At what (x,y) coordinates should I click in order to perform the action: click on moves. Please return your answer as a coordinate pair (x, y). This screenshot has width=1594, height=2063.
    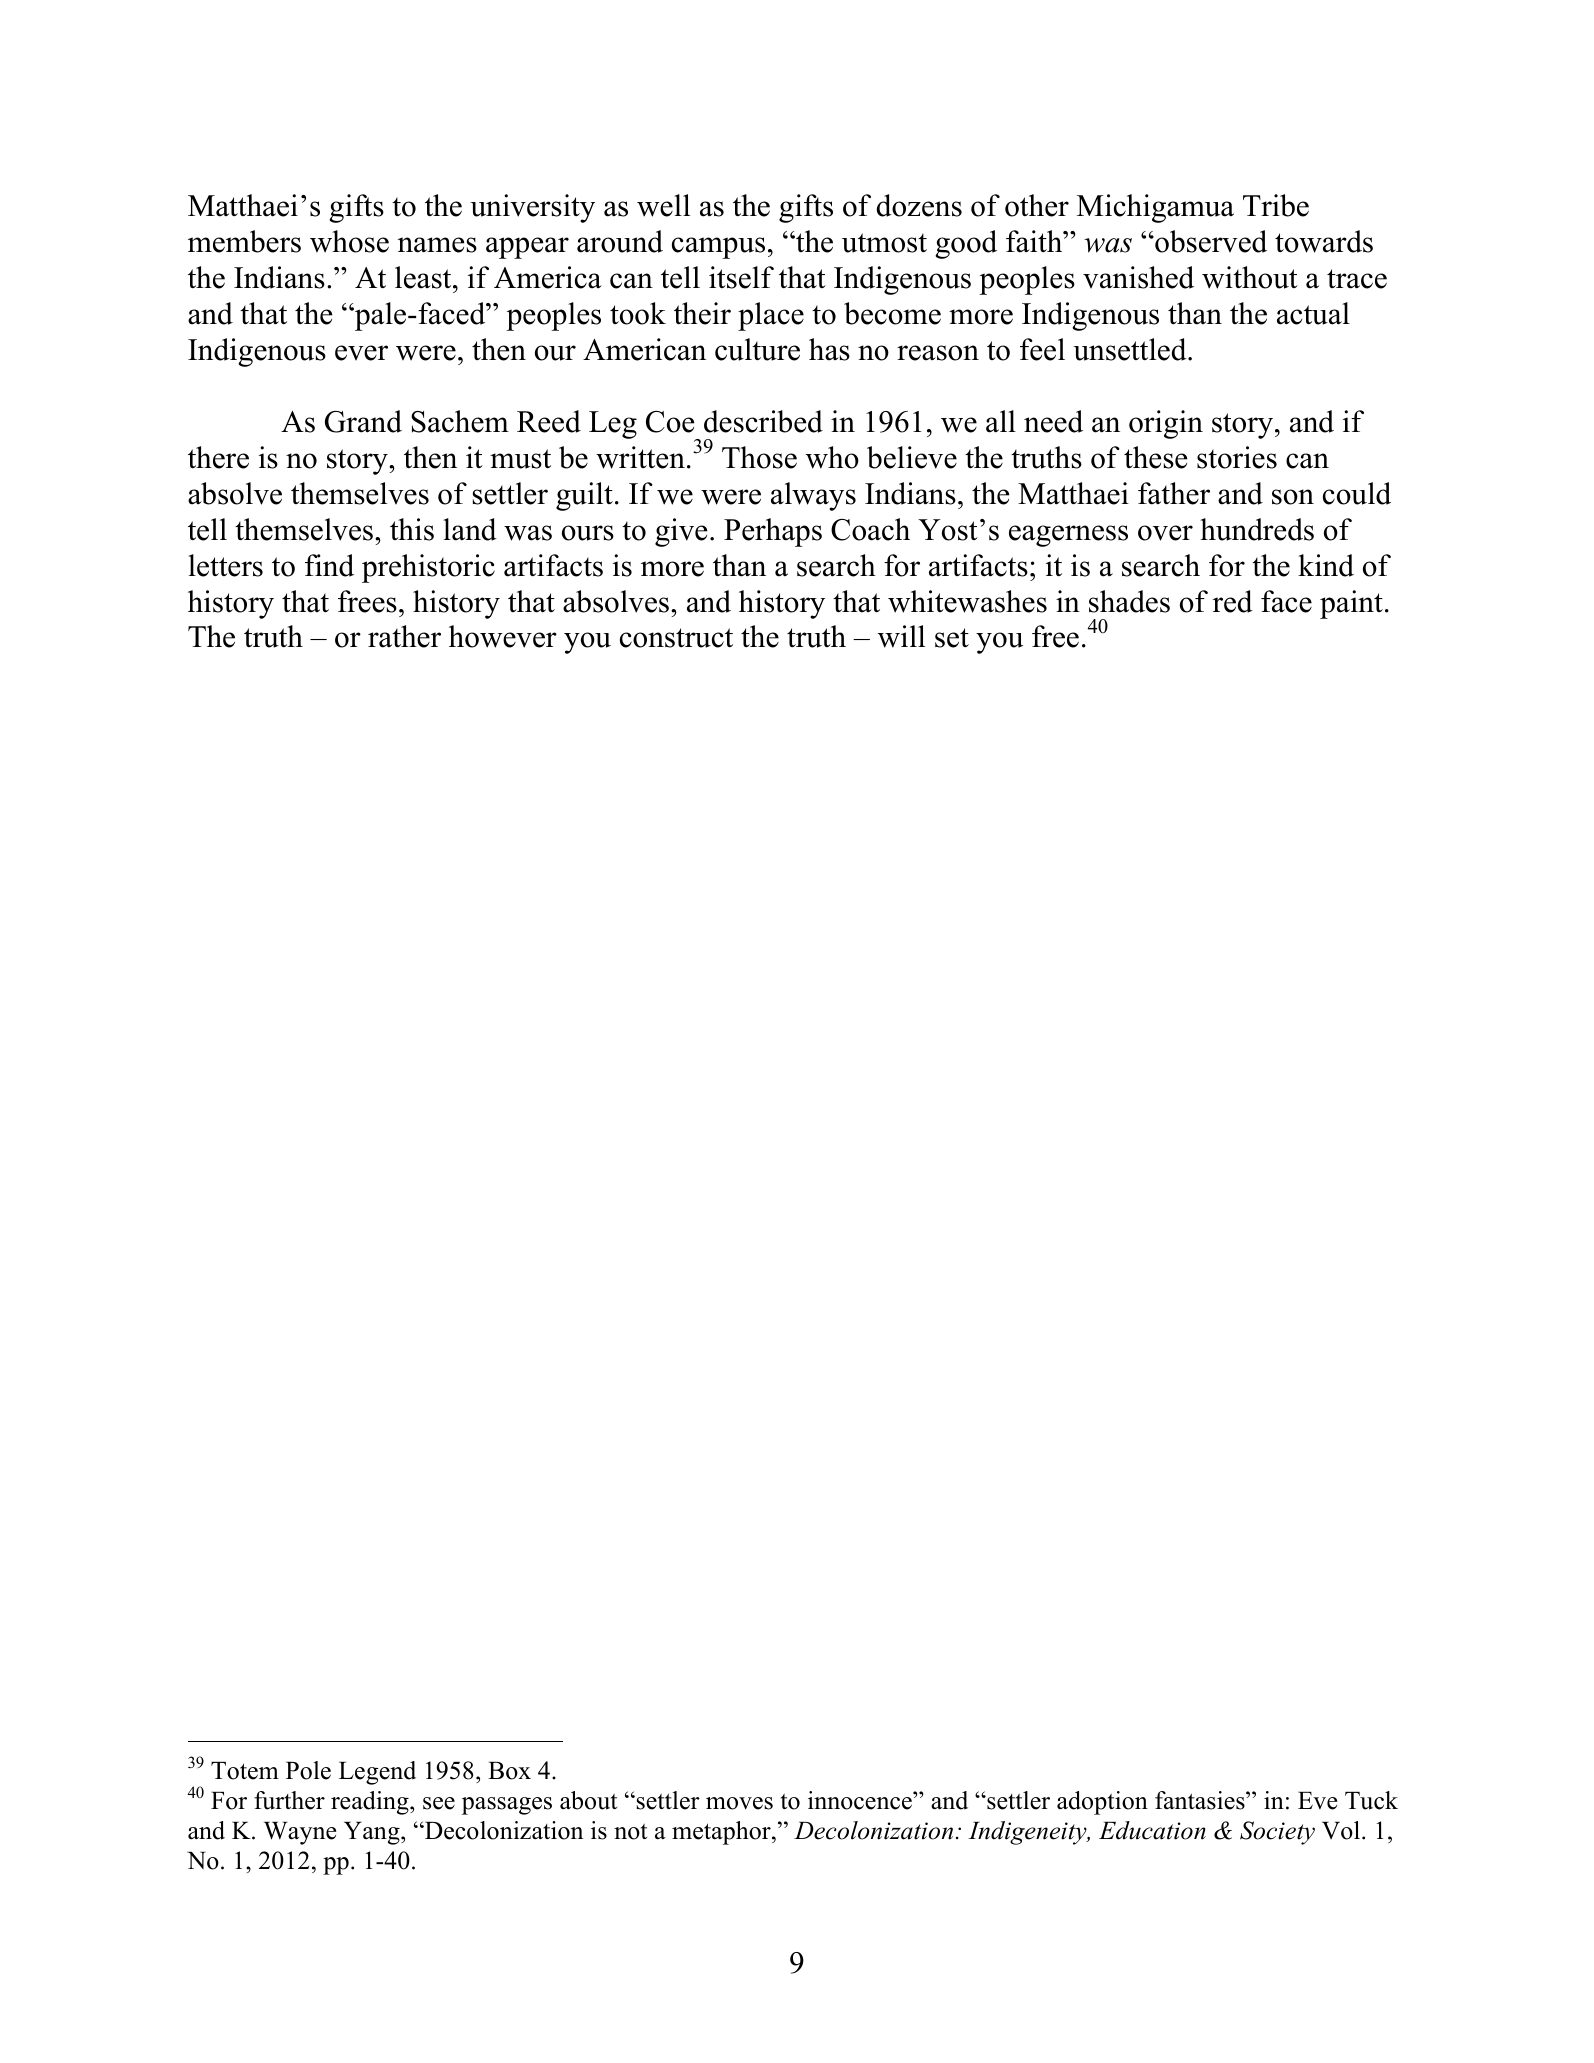
    Looking at the image, I should click on (739, 1803).
